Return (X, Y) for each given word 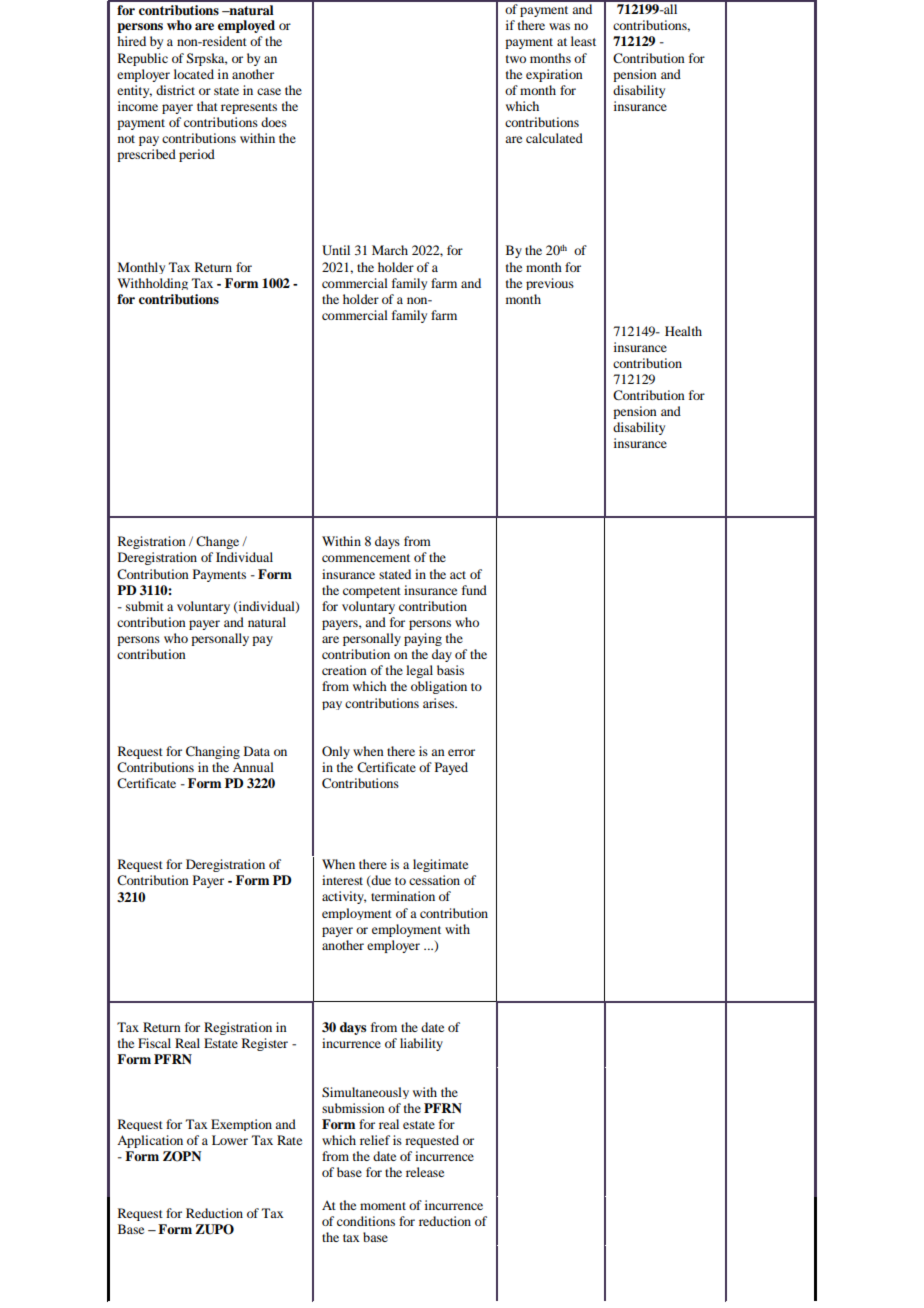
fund (474, 590)
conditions (366, 1221)
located (194, 74)
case (269, 91)
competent (372, 592)
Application (150, 1141)
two (516, 59)
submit (145, 606)
